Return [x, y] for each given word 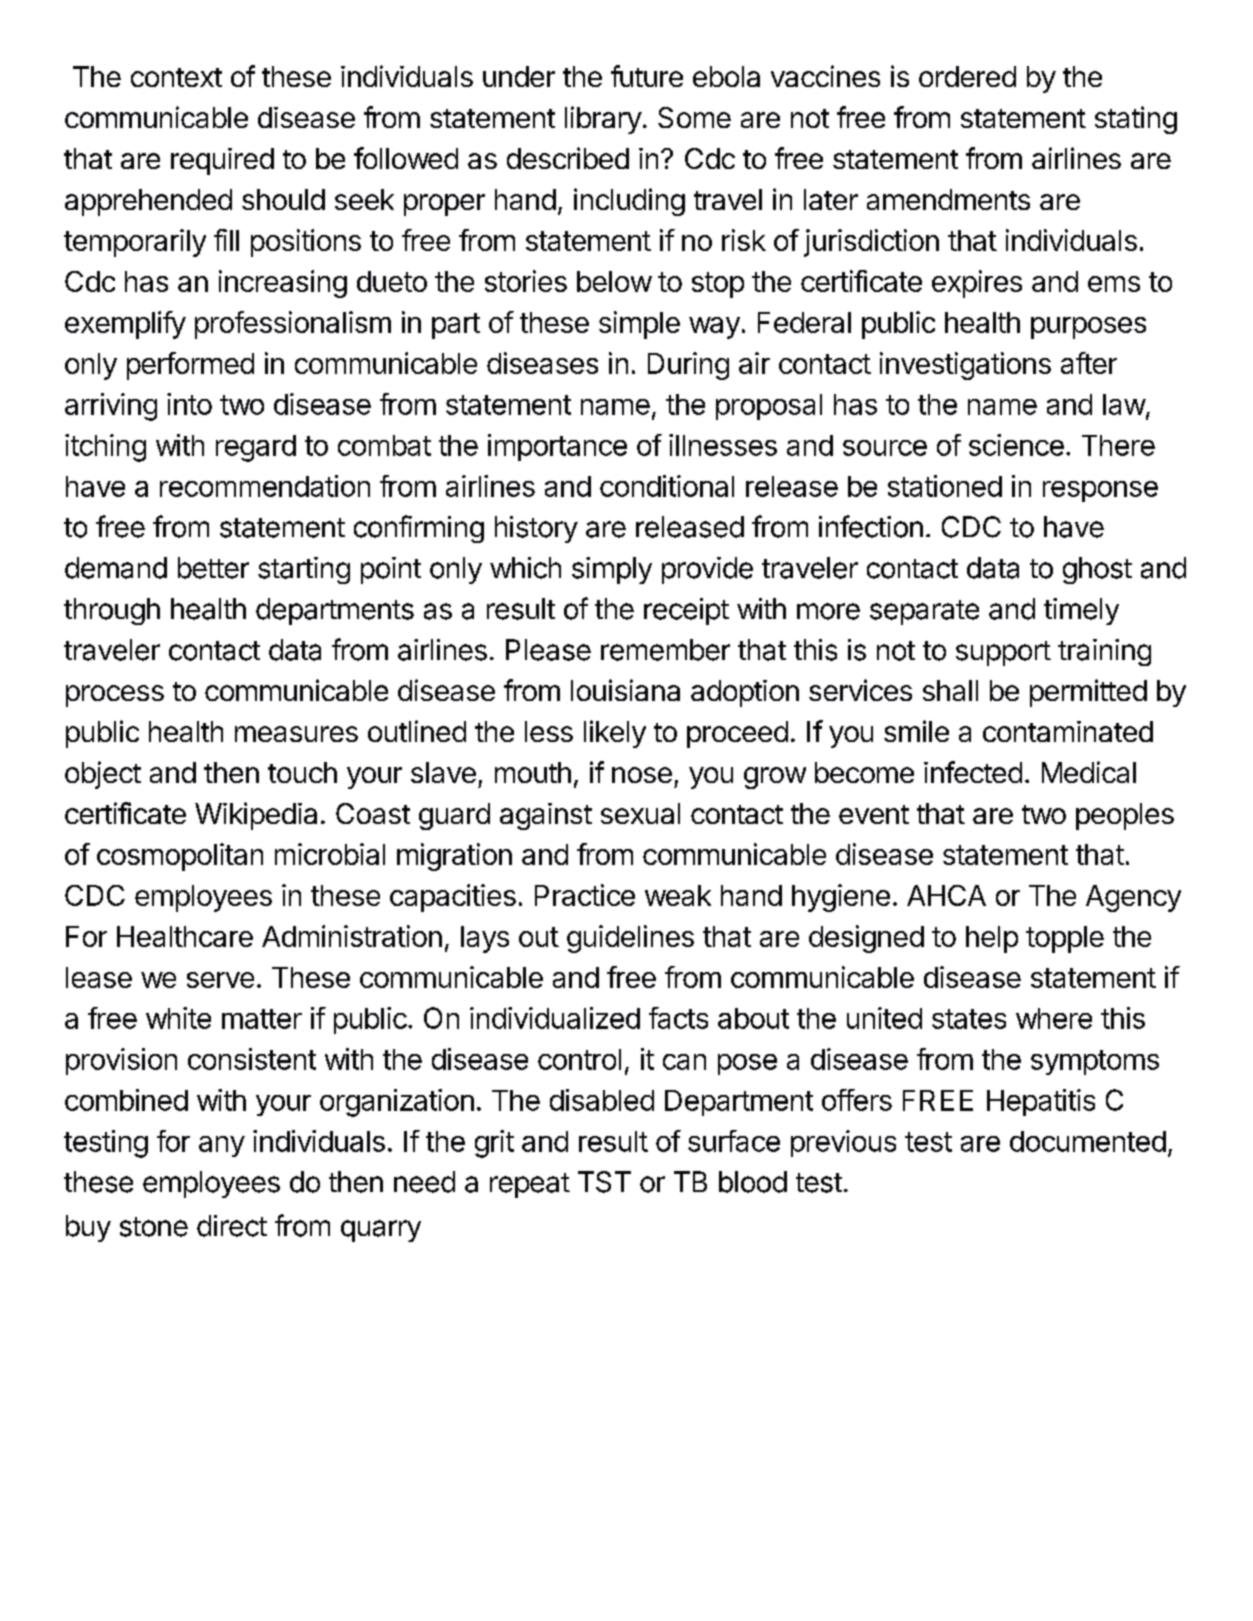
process [115, 696]
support [1003, 653]
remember [665, 650]
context [176, 77]
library [603, 120]
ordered [967, 76]
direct [232, 1226]
